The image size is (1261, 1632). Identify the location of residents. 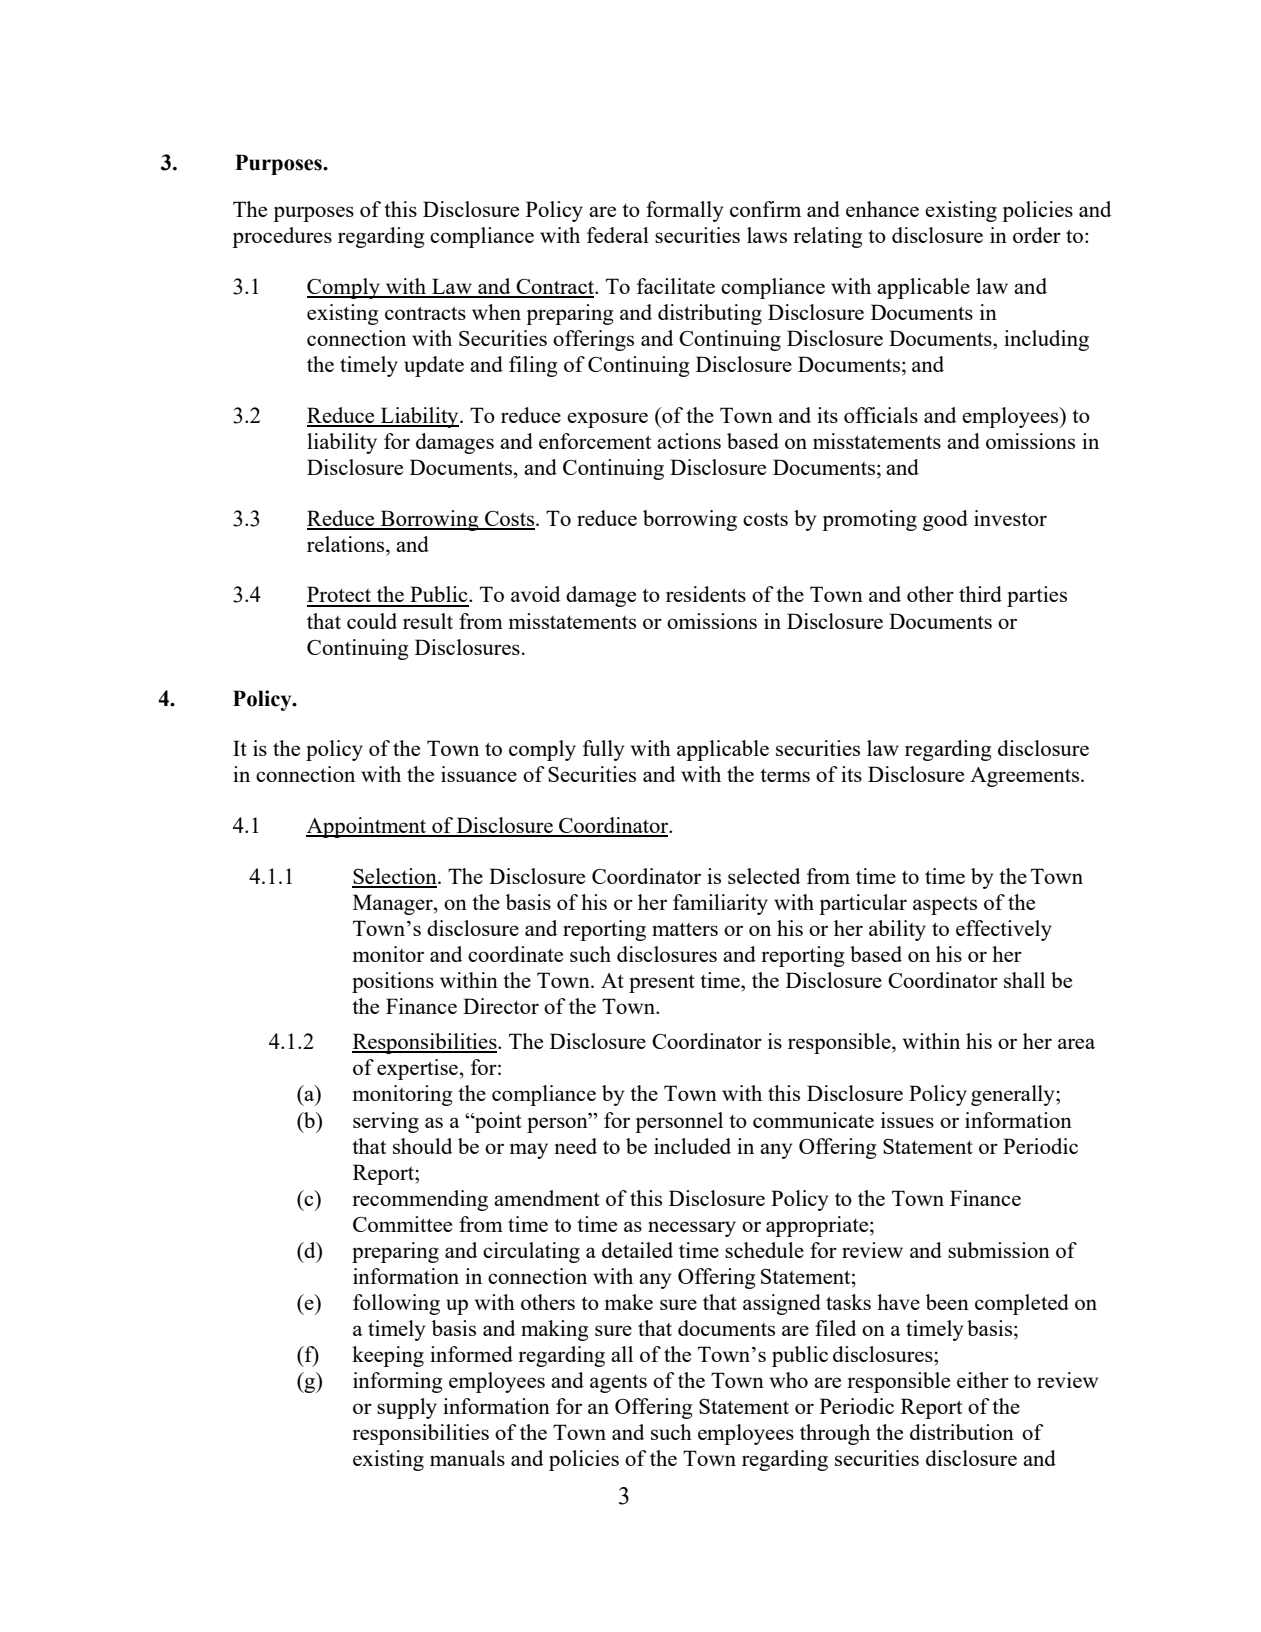
(706, 594).
